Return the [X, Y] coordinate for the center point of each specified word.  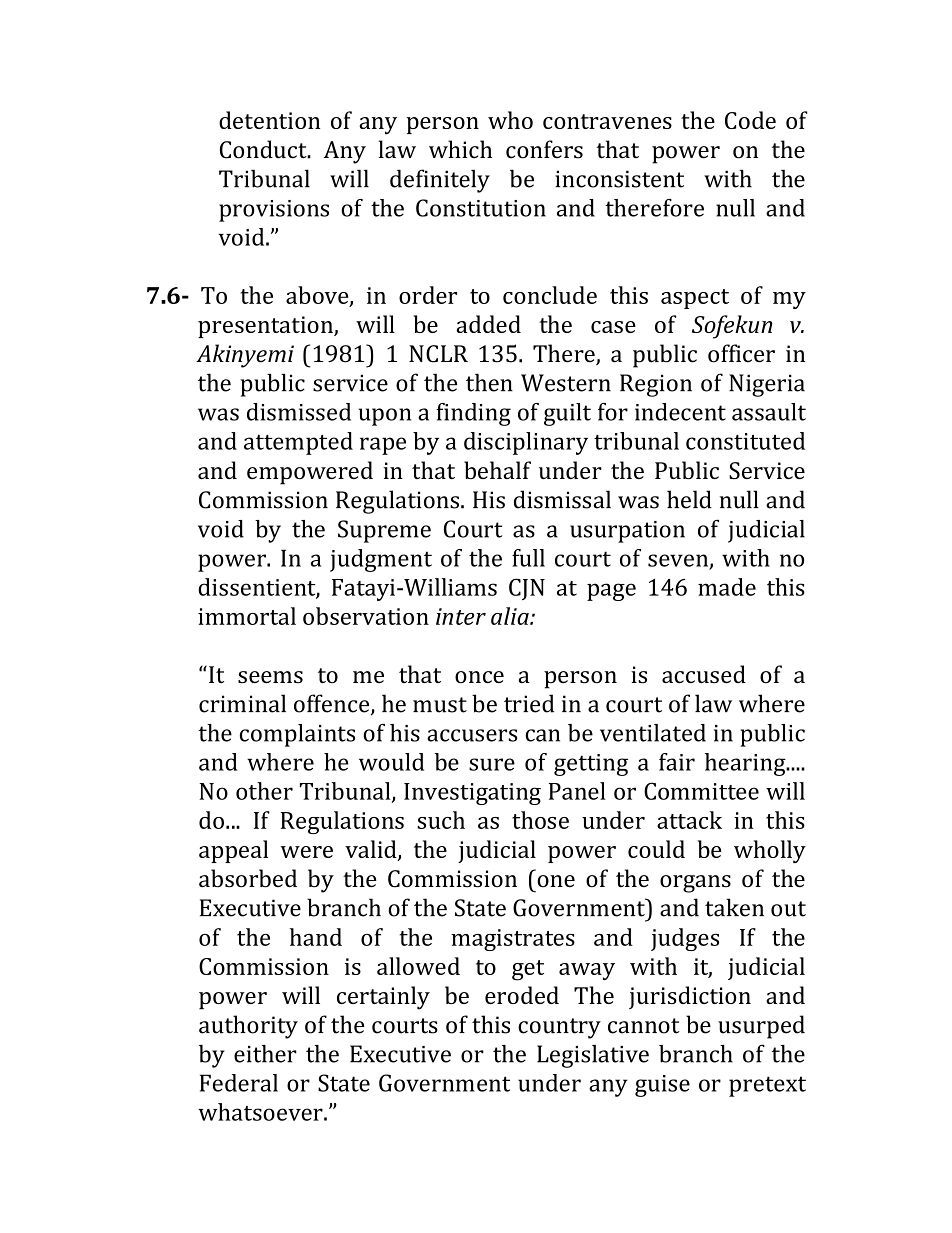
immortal [247, 616]
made [727, 587]
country [559, 1028]
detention [269, 120]
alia [511, 616]
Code [750, 120]
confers [544, 149]
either [265, 1054]
